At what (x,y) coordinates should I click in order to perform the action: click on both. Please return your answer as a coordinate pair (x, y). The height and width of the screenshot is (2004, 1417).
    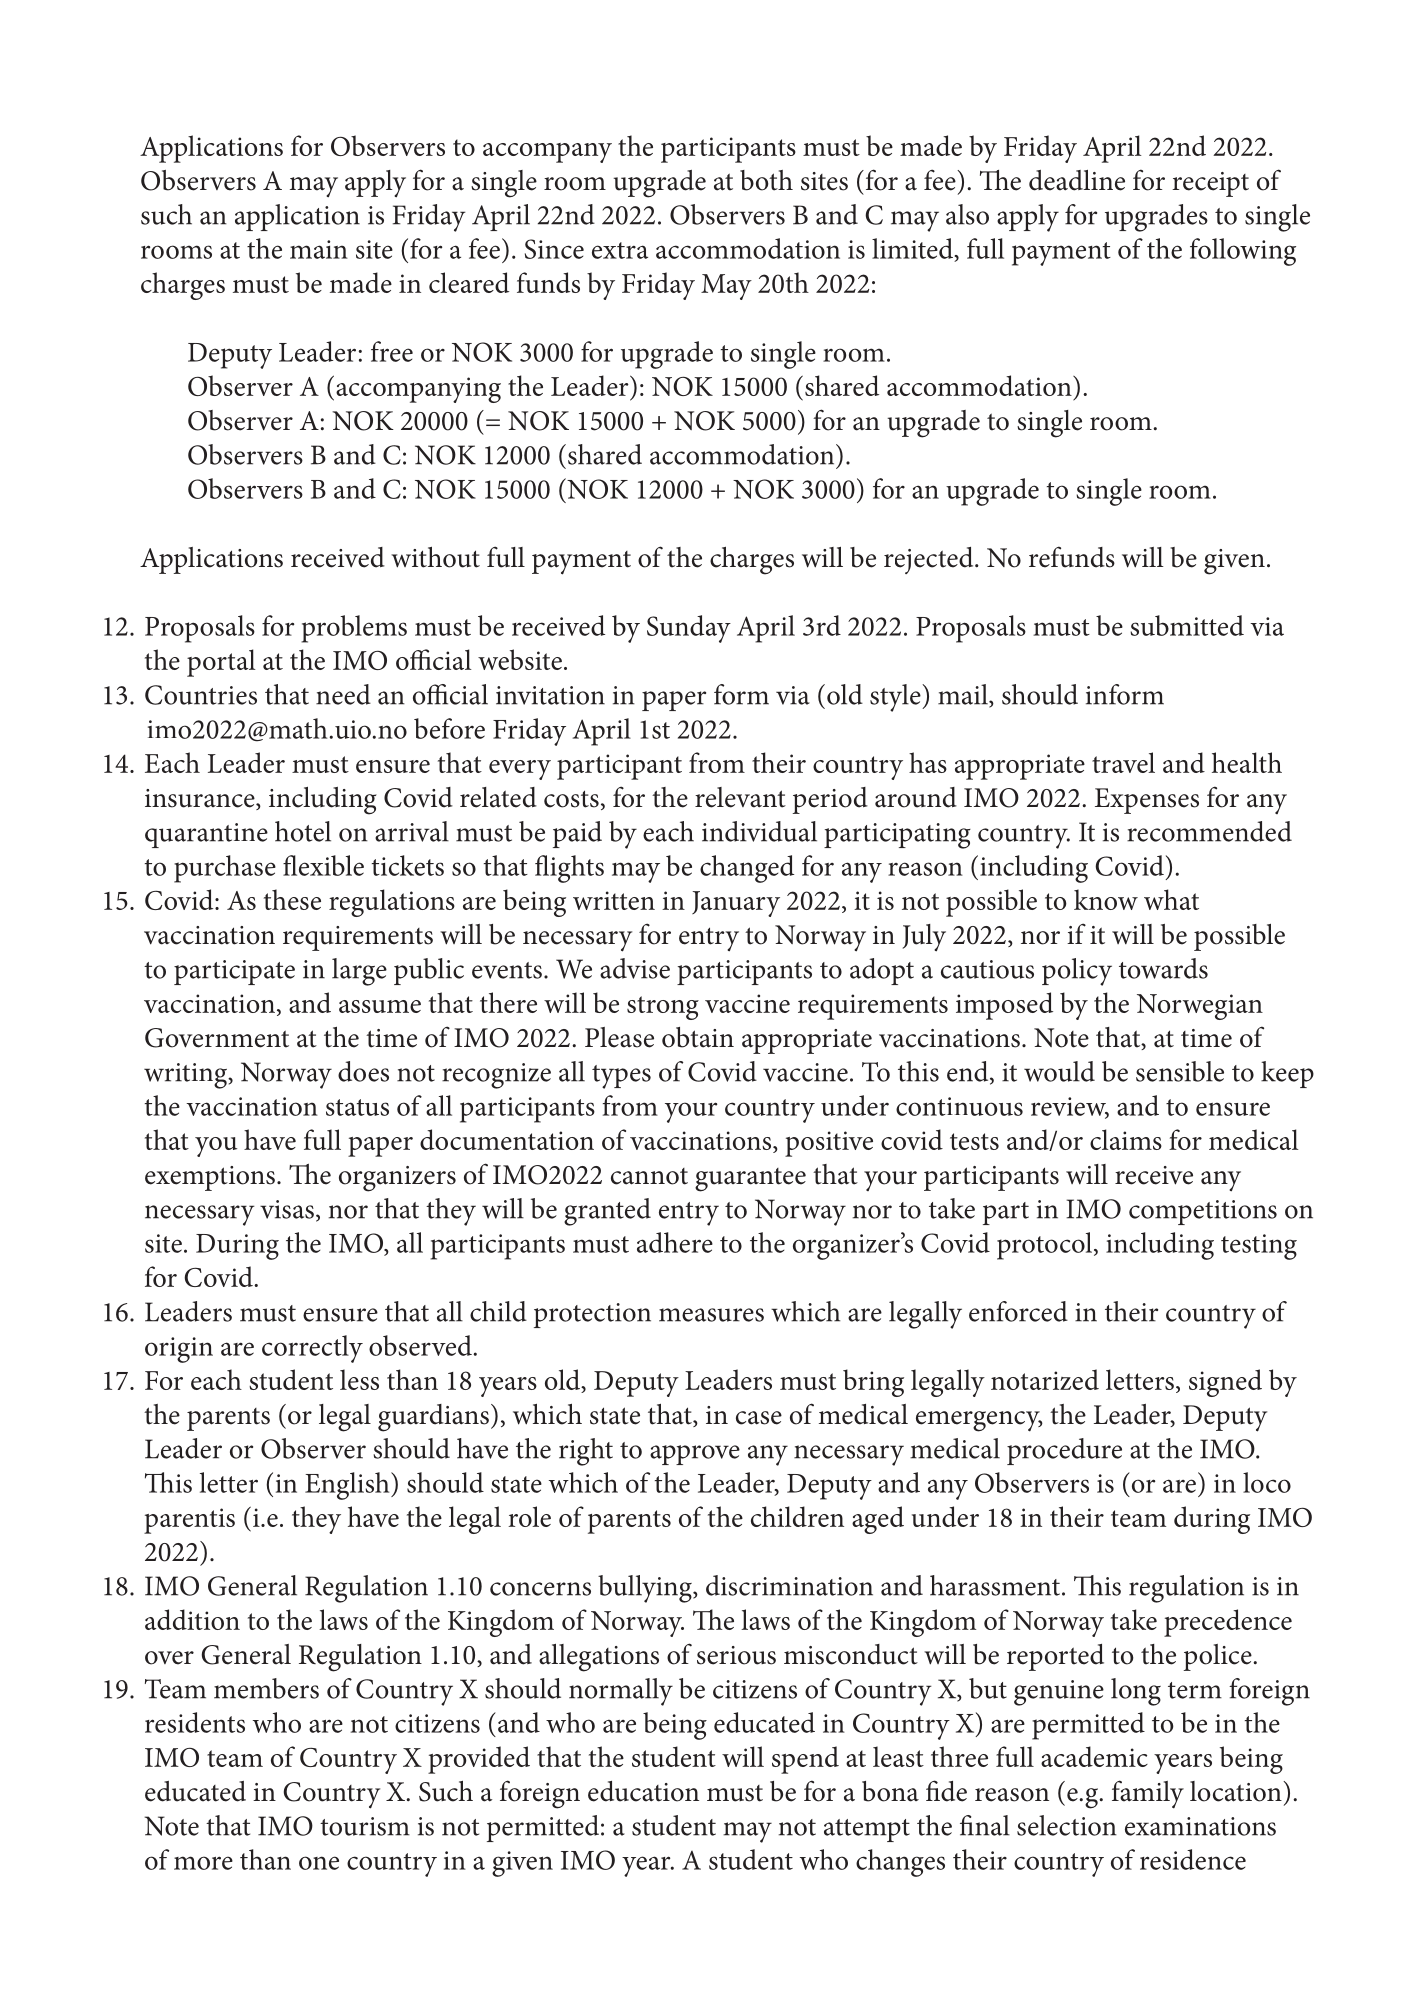
    Looking at the image, I should click on (766, 180).
